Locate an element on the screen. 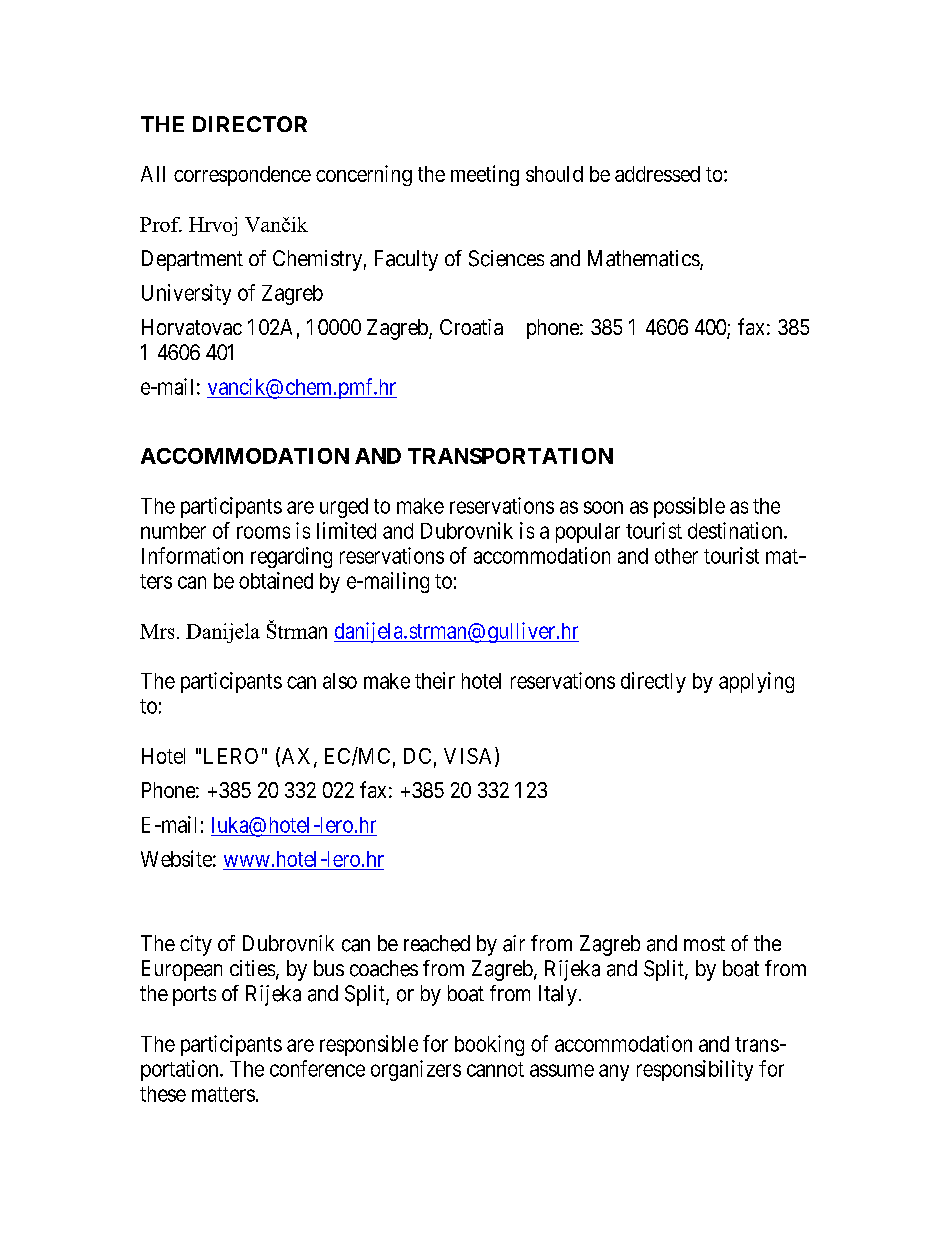 The width and height of the screenshot is (952, 1233). correspondence is located at coordinates (242, 176).
